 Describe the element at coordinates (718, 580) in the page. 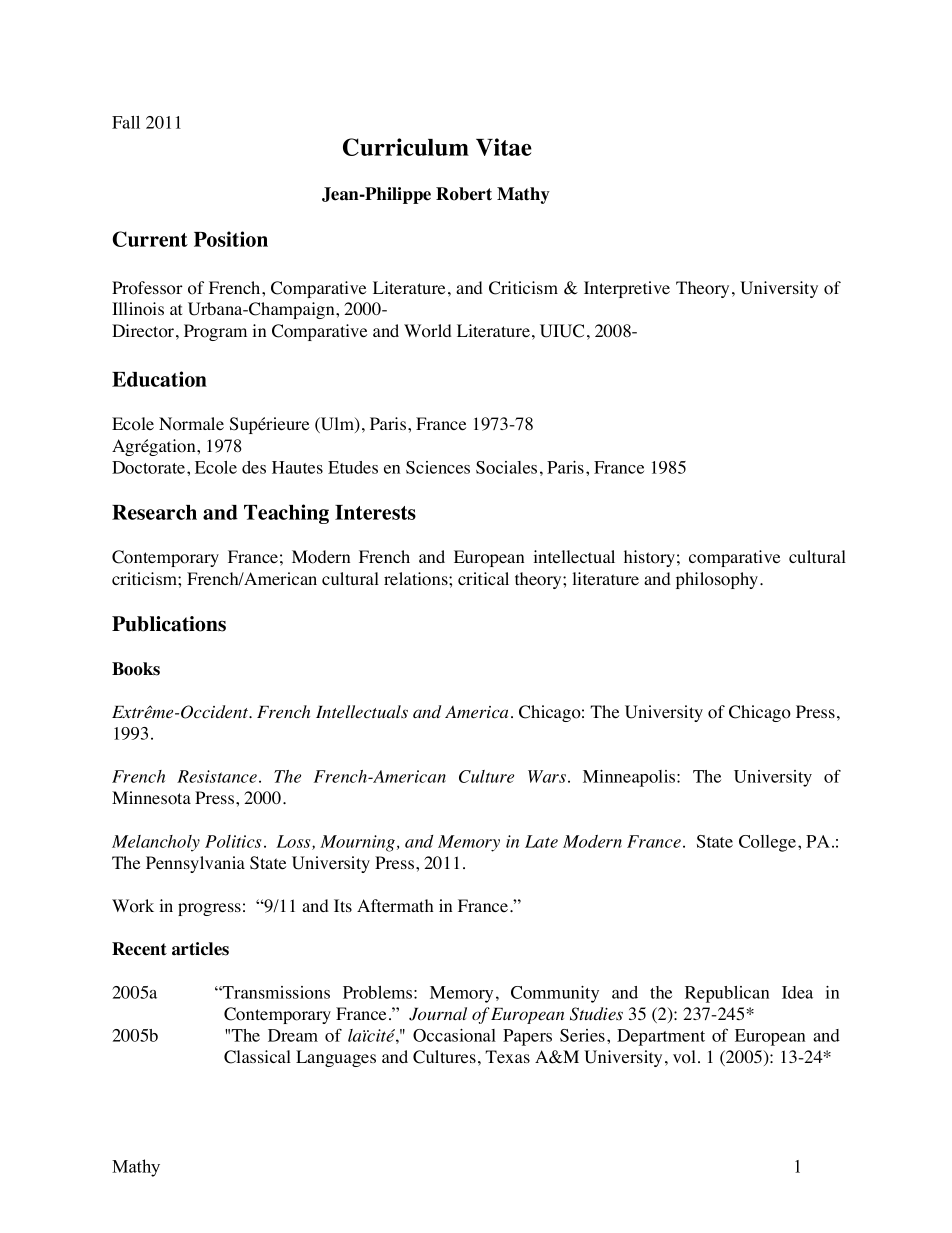

I see `philosophy` at that location.
